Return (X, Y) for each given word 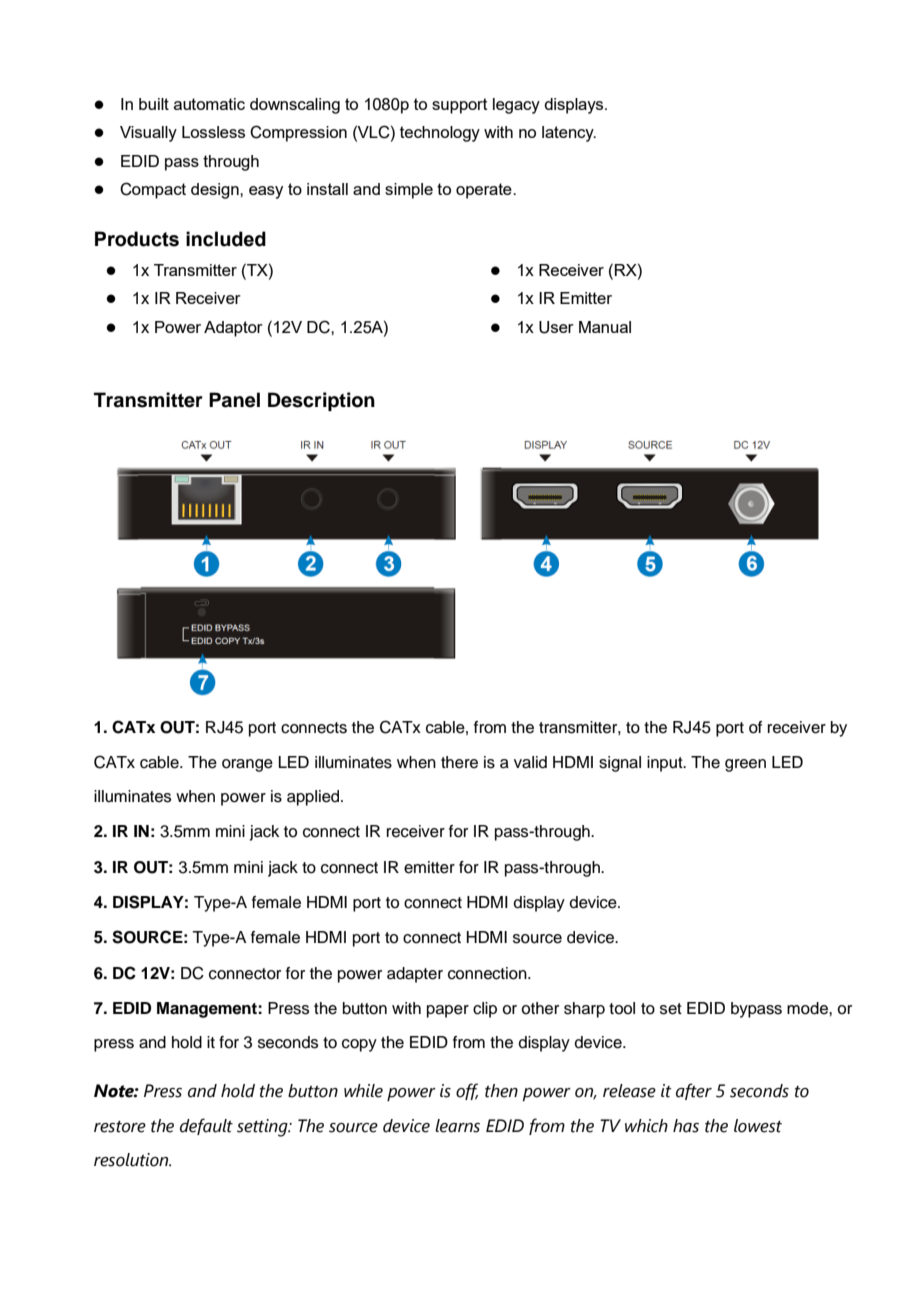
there (459, 762)
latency (569, 134)
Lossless (213, 132)
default (206, 1126)
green (745, 765)
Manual (605, 327)
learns (457, 1126)
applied (314, 798)
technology (440, 134)
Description (321, 401)
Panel (234, 400)
